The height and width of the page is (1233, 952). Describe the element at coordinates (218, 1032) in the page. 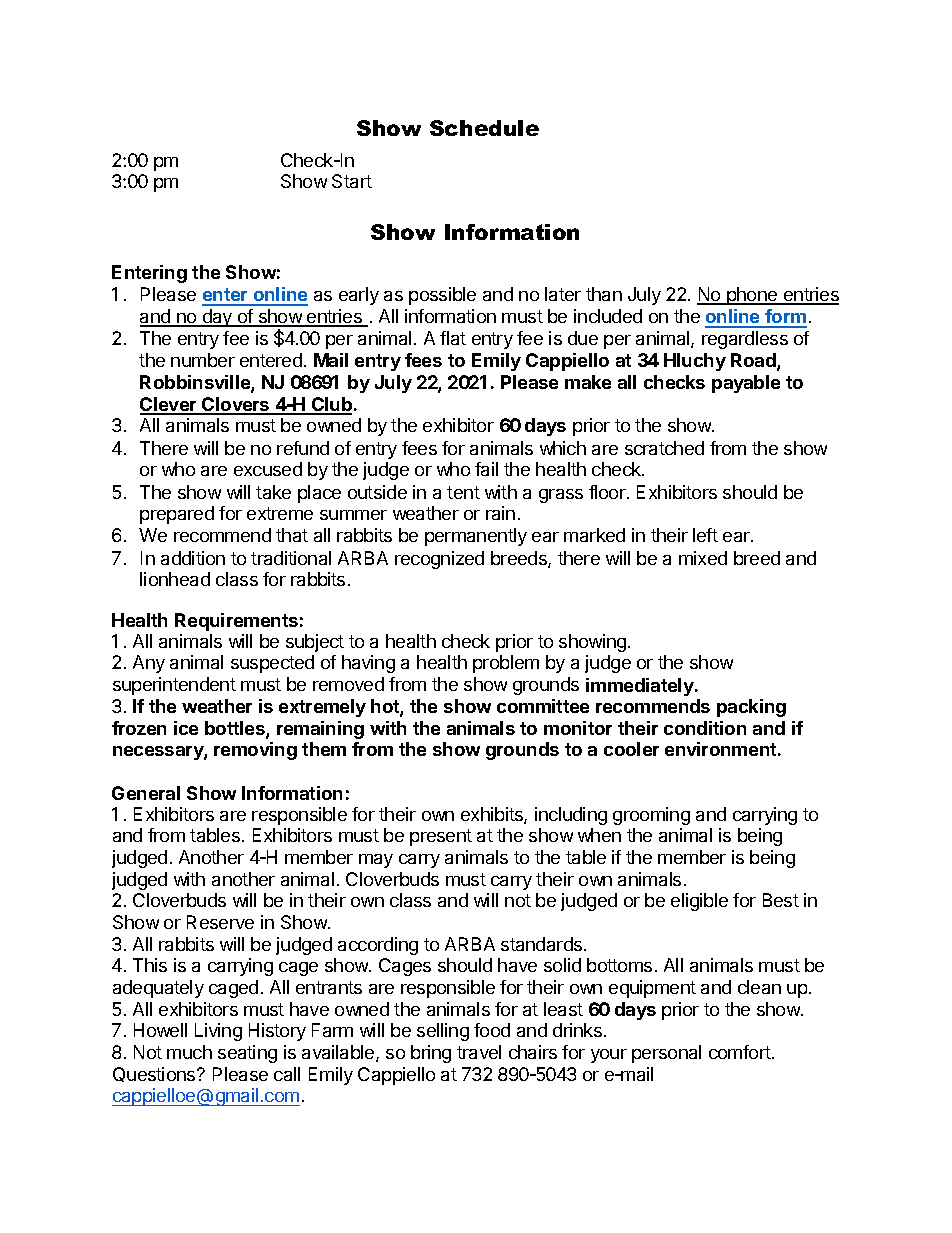

I see `Living` at that location.
